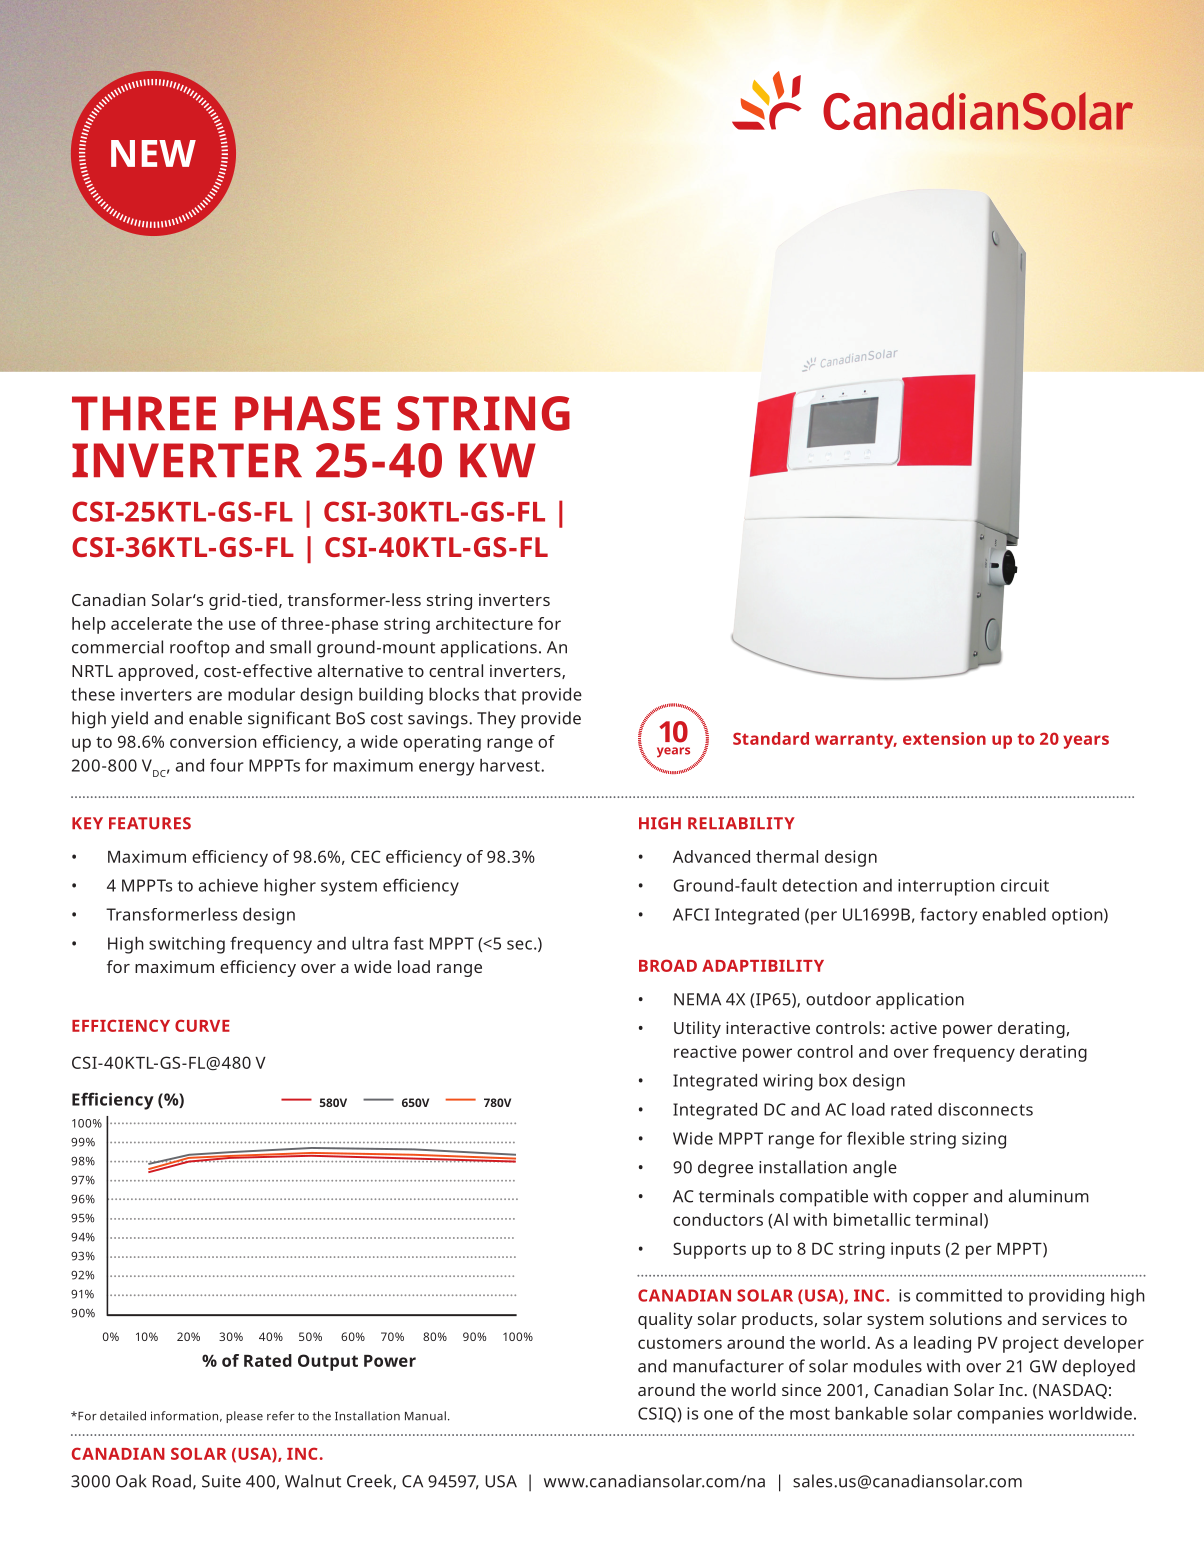 The height and width of the image is (1558, 1204). I want to click on CURVE, so click(202, 1025).
